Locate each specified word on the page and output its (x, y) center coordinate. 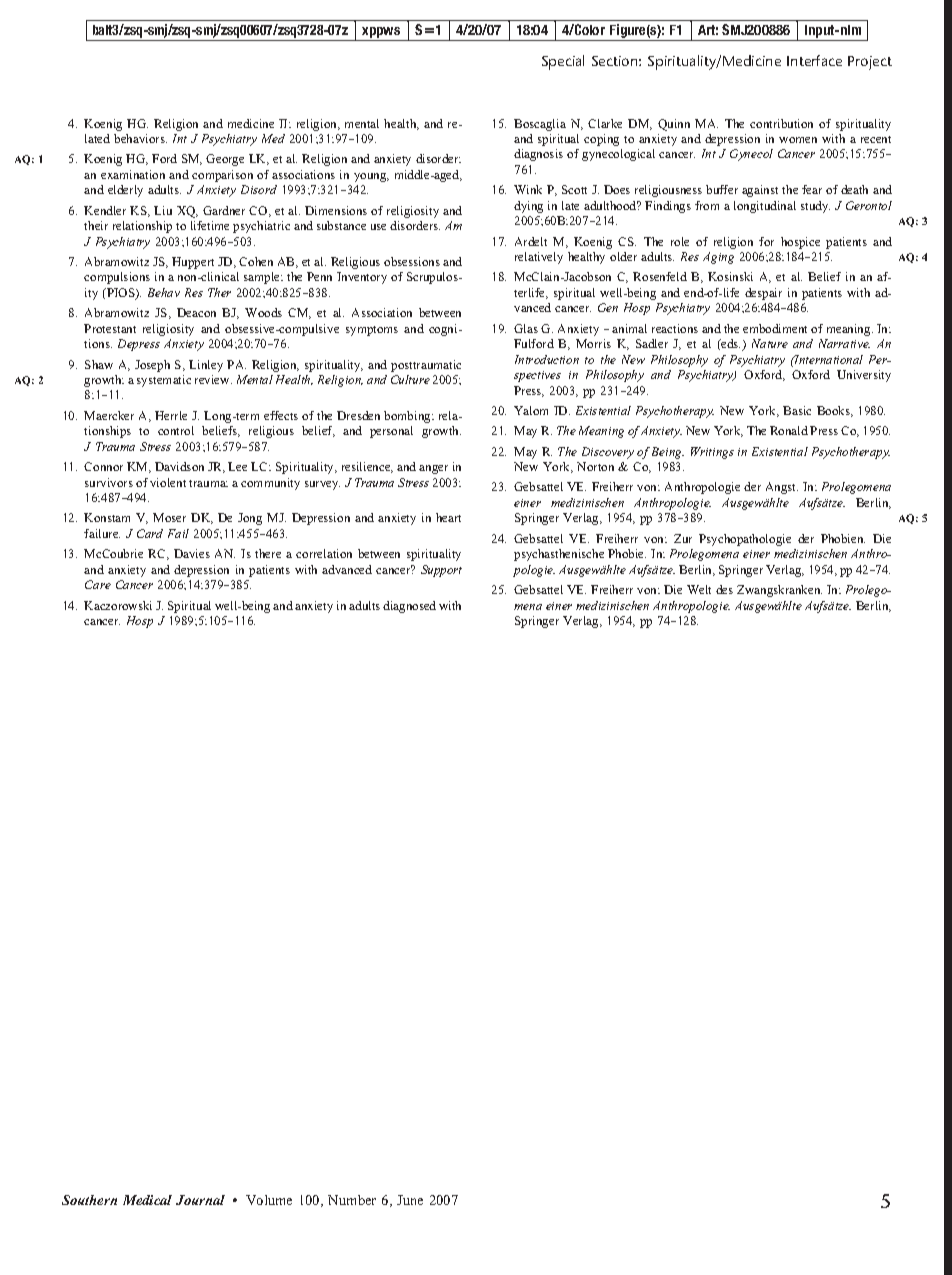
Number (352, 1200)
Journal (200, 1200)
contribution (781, 123)
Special (563, 62)
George (225, 160)
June (410, 1200)
